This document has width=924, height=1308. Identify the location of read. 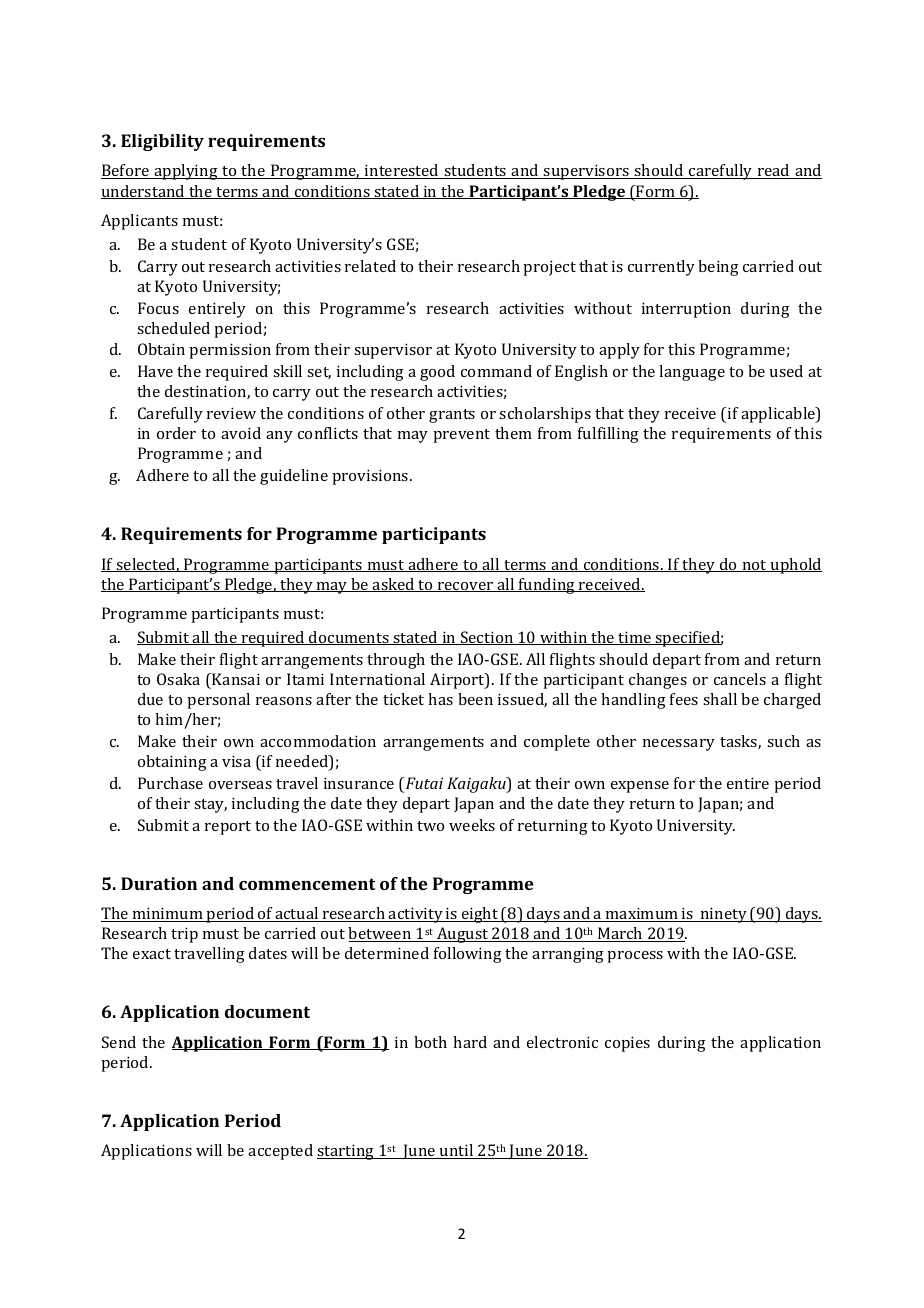
(773, 171).
